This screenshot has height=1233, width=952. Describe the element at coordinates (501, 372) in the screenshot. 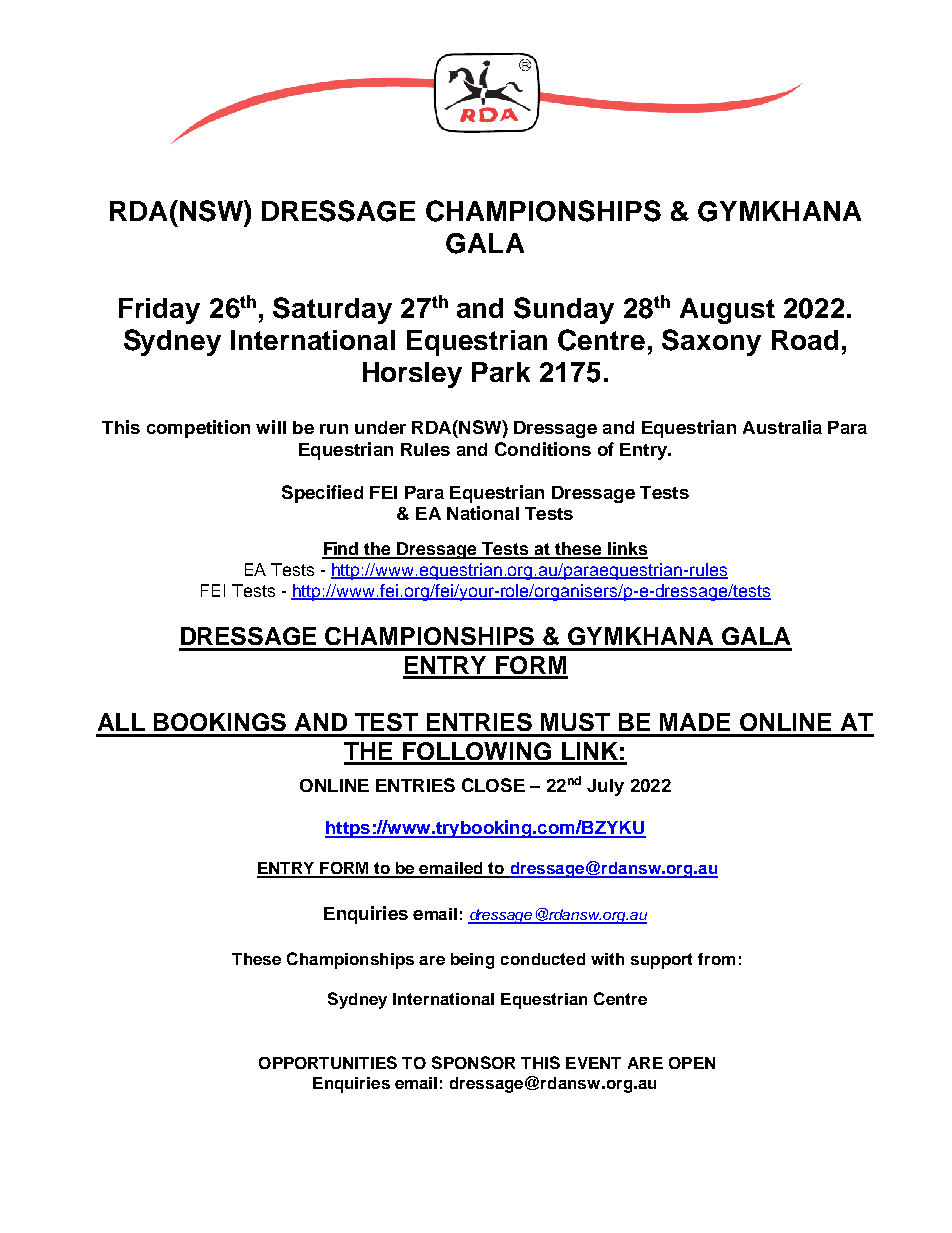

I see `Park` at that location.
